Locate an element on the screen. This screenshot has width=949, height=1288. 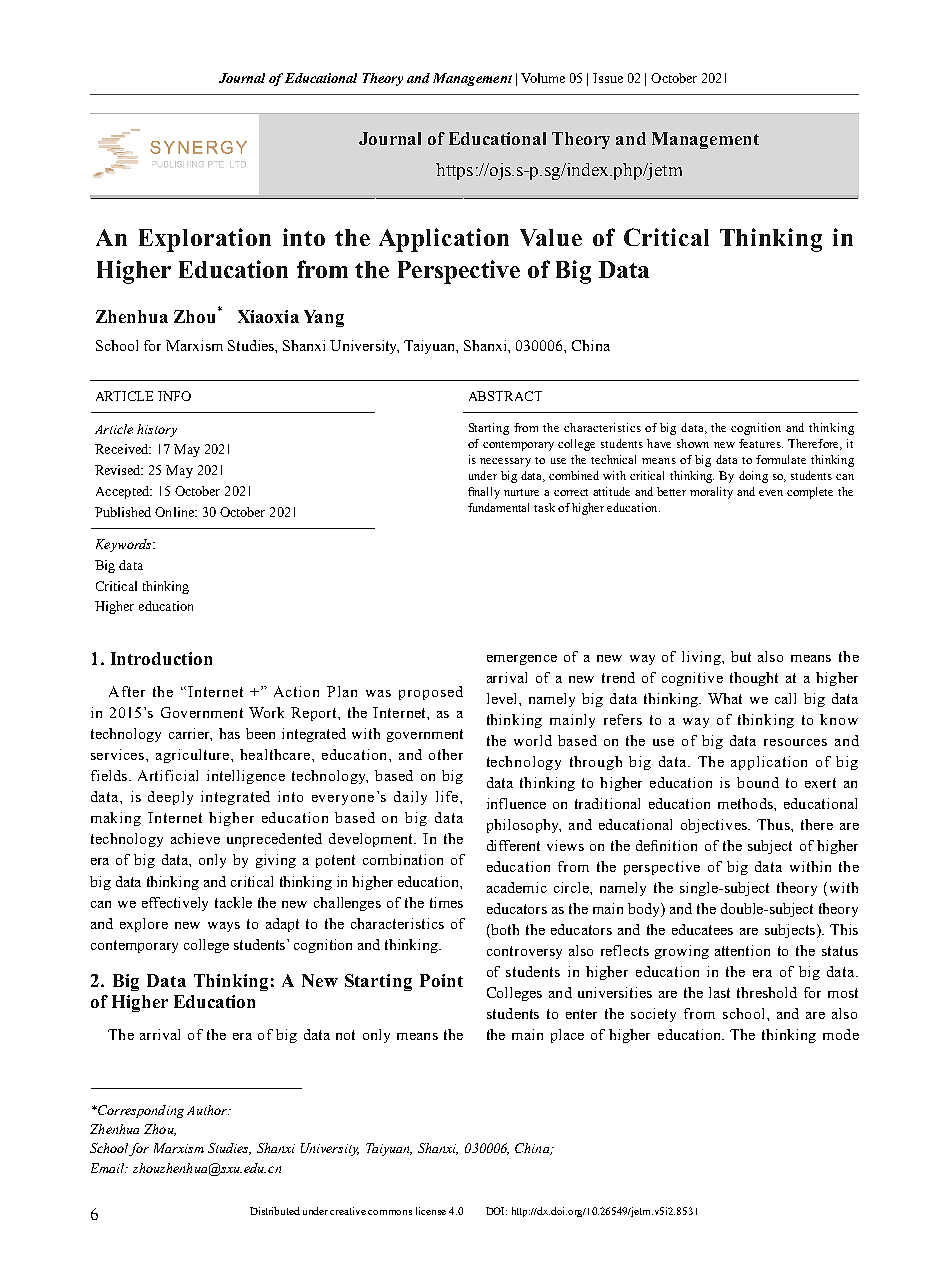
Exploration is located at coordinates (205, 240).
